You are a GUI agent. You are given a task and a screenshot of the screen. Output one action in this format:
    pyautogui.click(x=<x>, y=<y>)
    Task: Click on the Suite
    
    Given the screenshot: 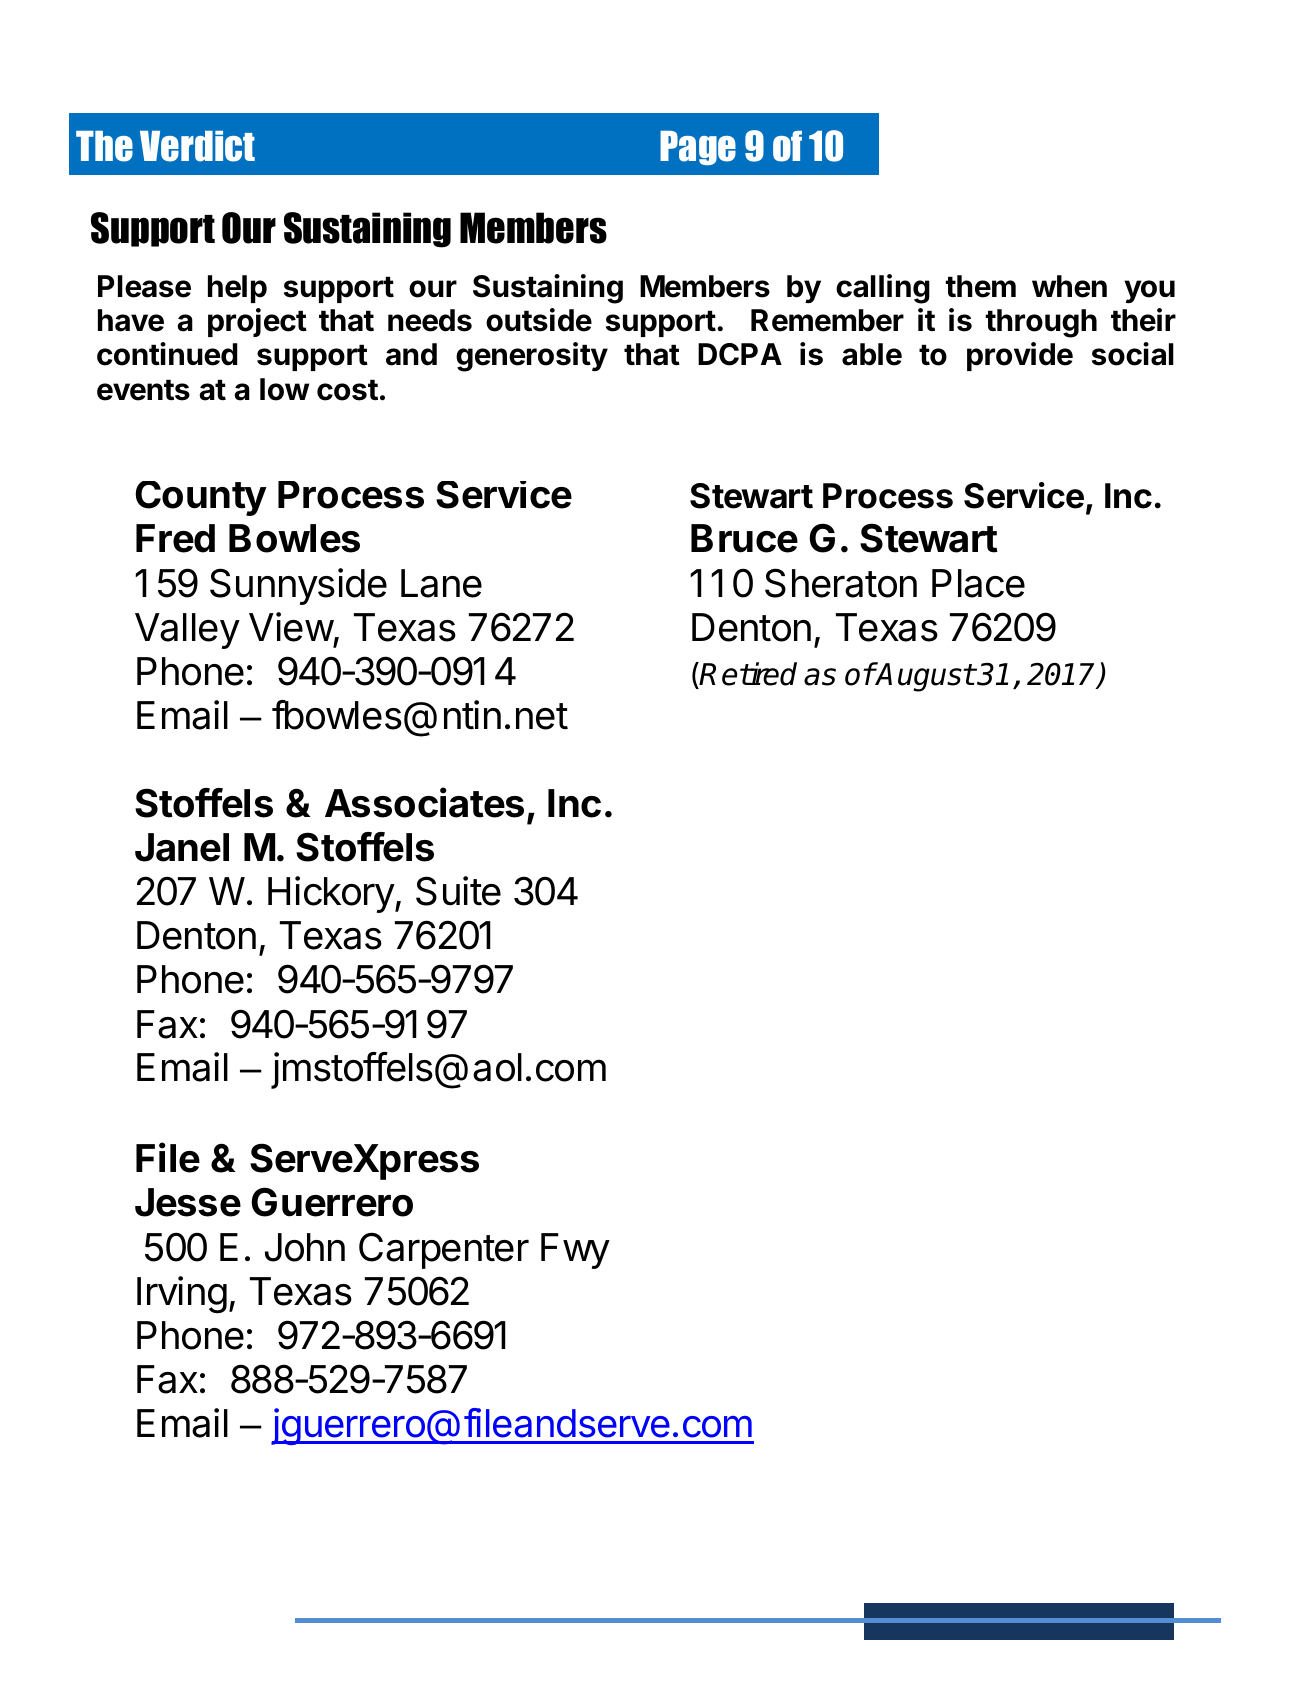 What is the action you would take?
    pyautogui.click(x=458, y=891)
